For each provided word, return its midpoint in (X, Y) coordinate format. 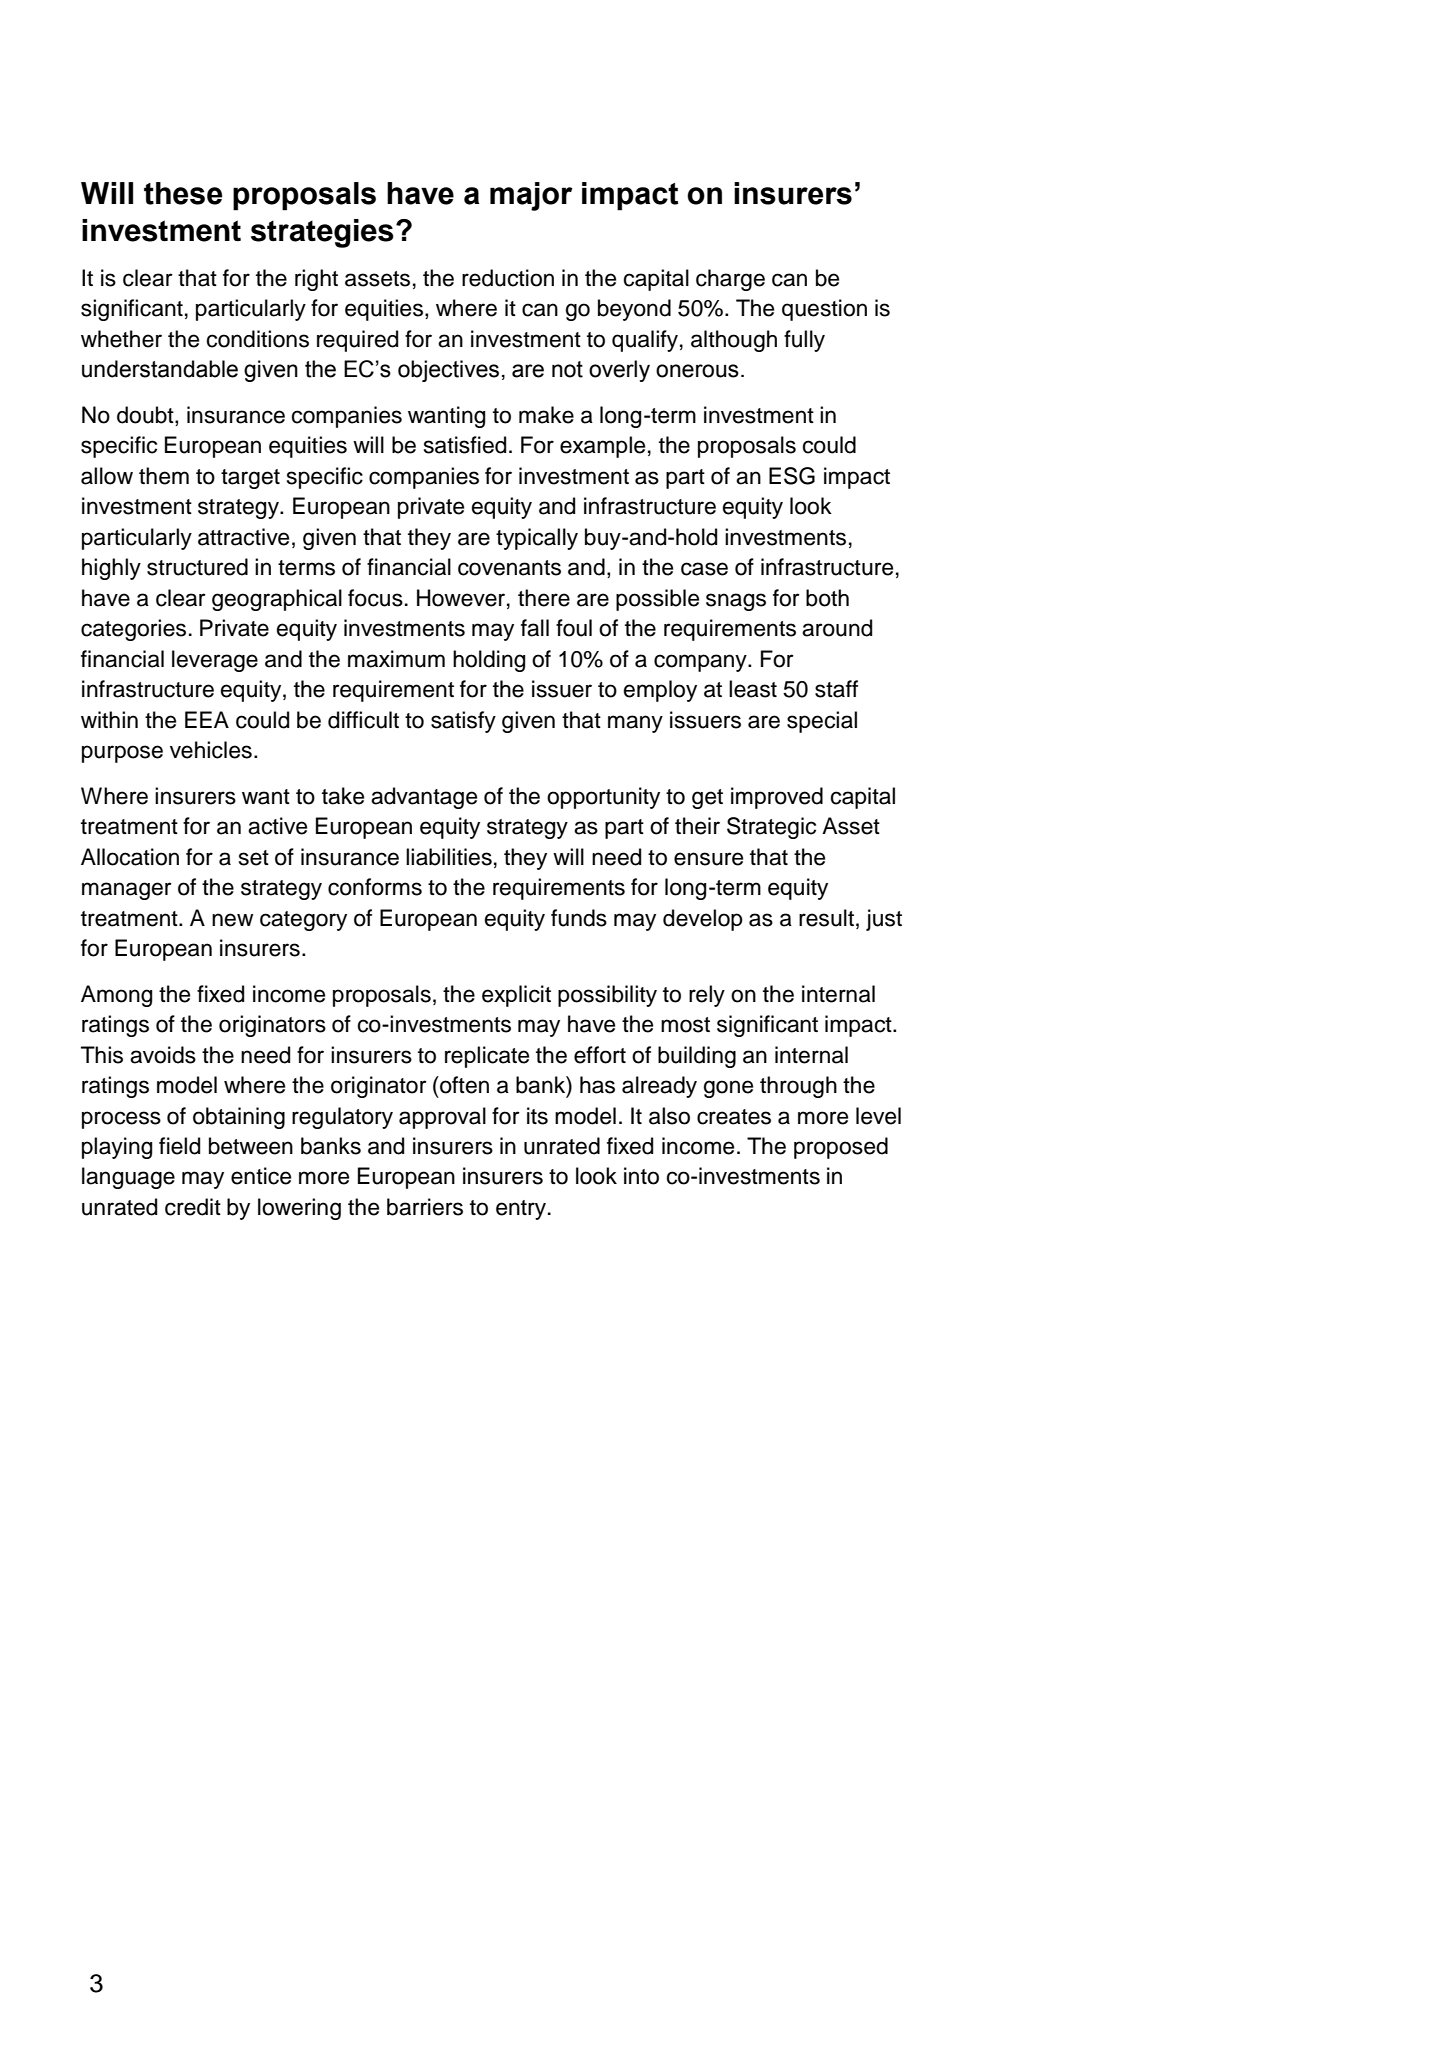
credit (193, 1207)
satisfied (465, 445)
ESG (792, 476)
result (826, 918)
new (232, 920)
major (531, 196)
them (164, 476)
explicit (516, 996)
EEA (207, 719)
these (183, 193)
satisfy (463, 722)
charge (730, 280)
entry (522, 1210)
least (753, 689)
